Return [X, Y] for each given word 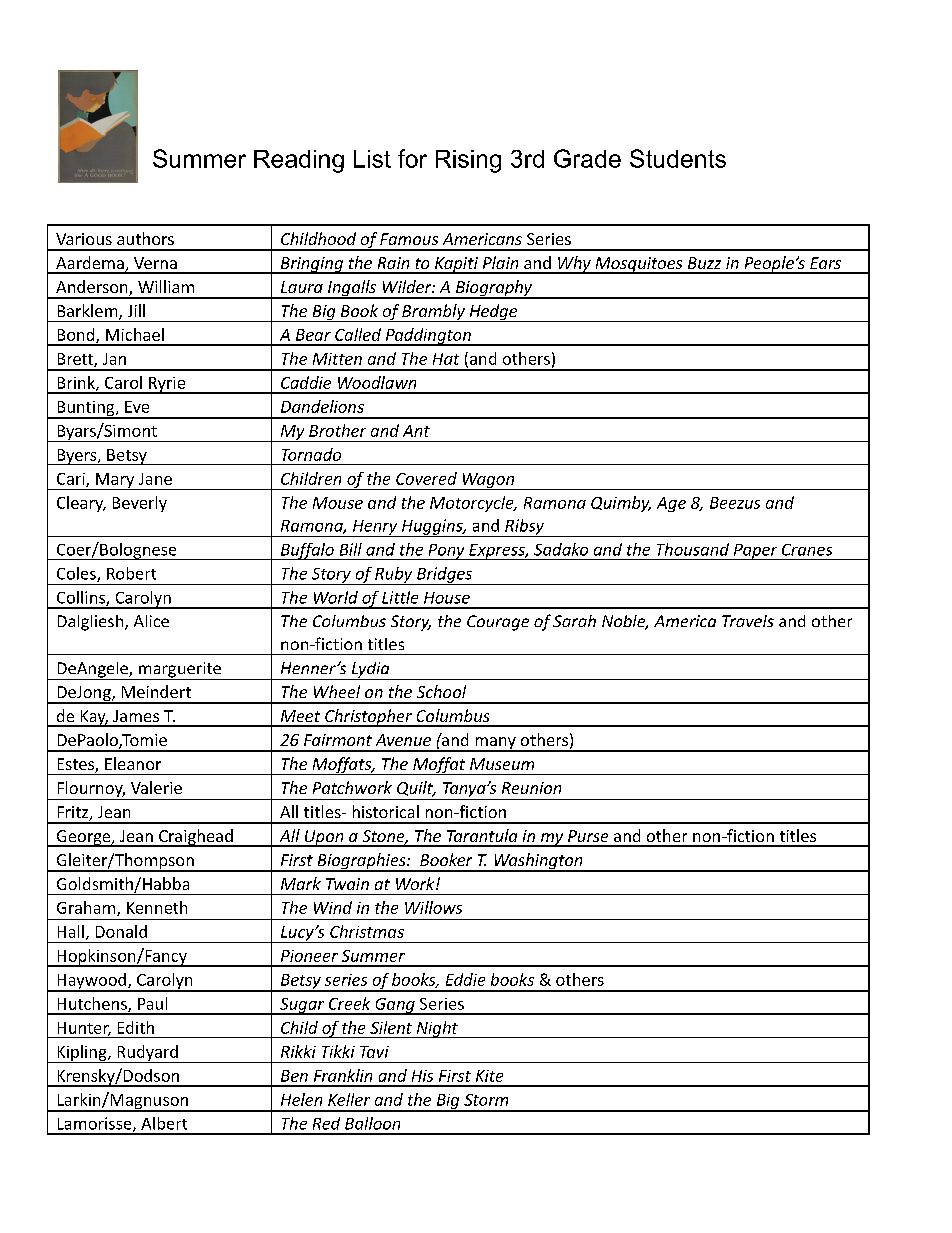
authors [145, 238]
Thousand [693, 549]
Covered [426, 478]
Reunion [531, 788]
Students [678, 158]
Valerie [156, 787]
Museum [502, 764]
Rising [468, 161]
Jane [155, 479]
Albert [164, 1123]
